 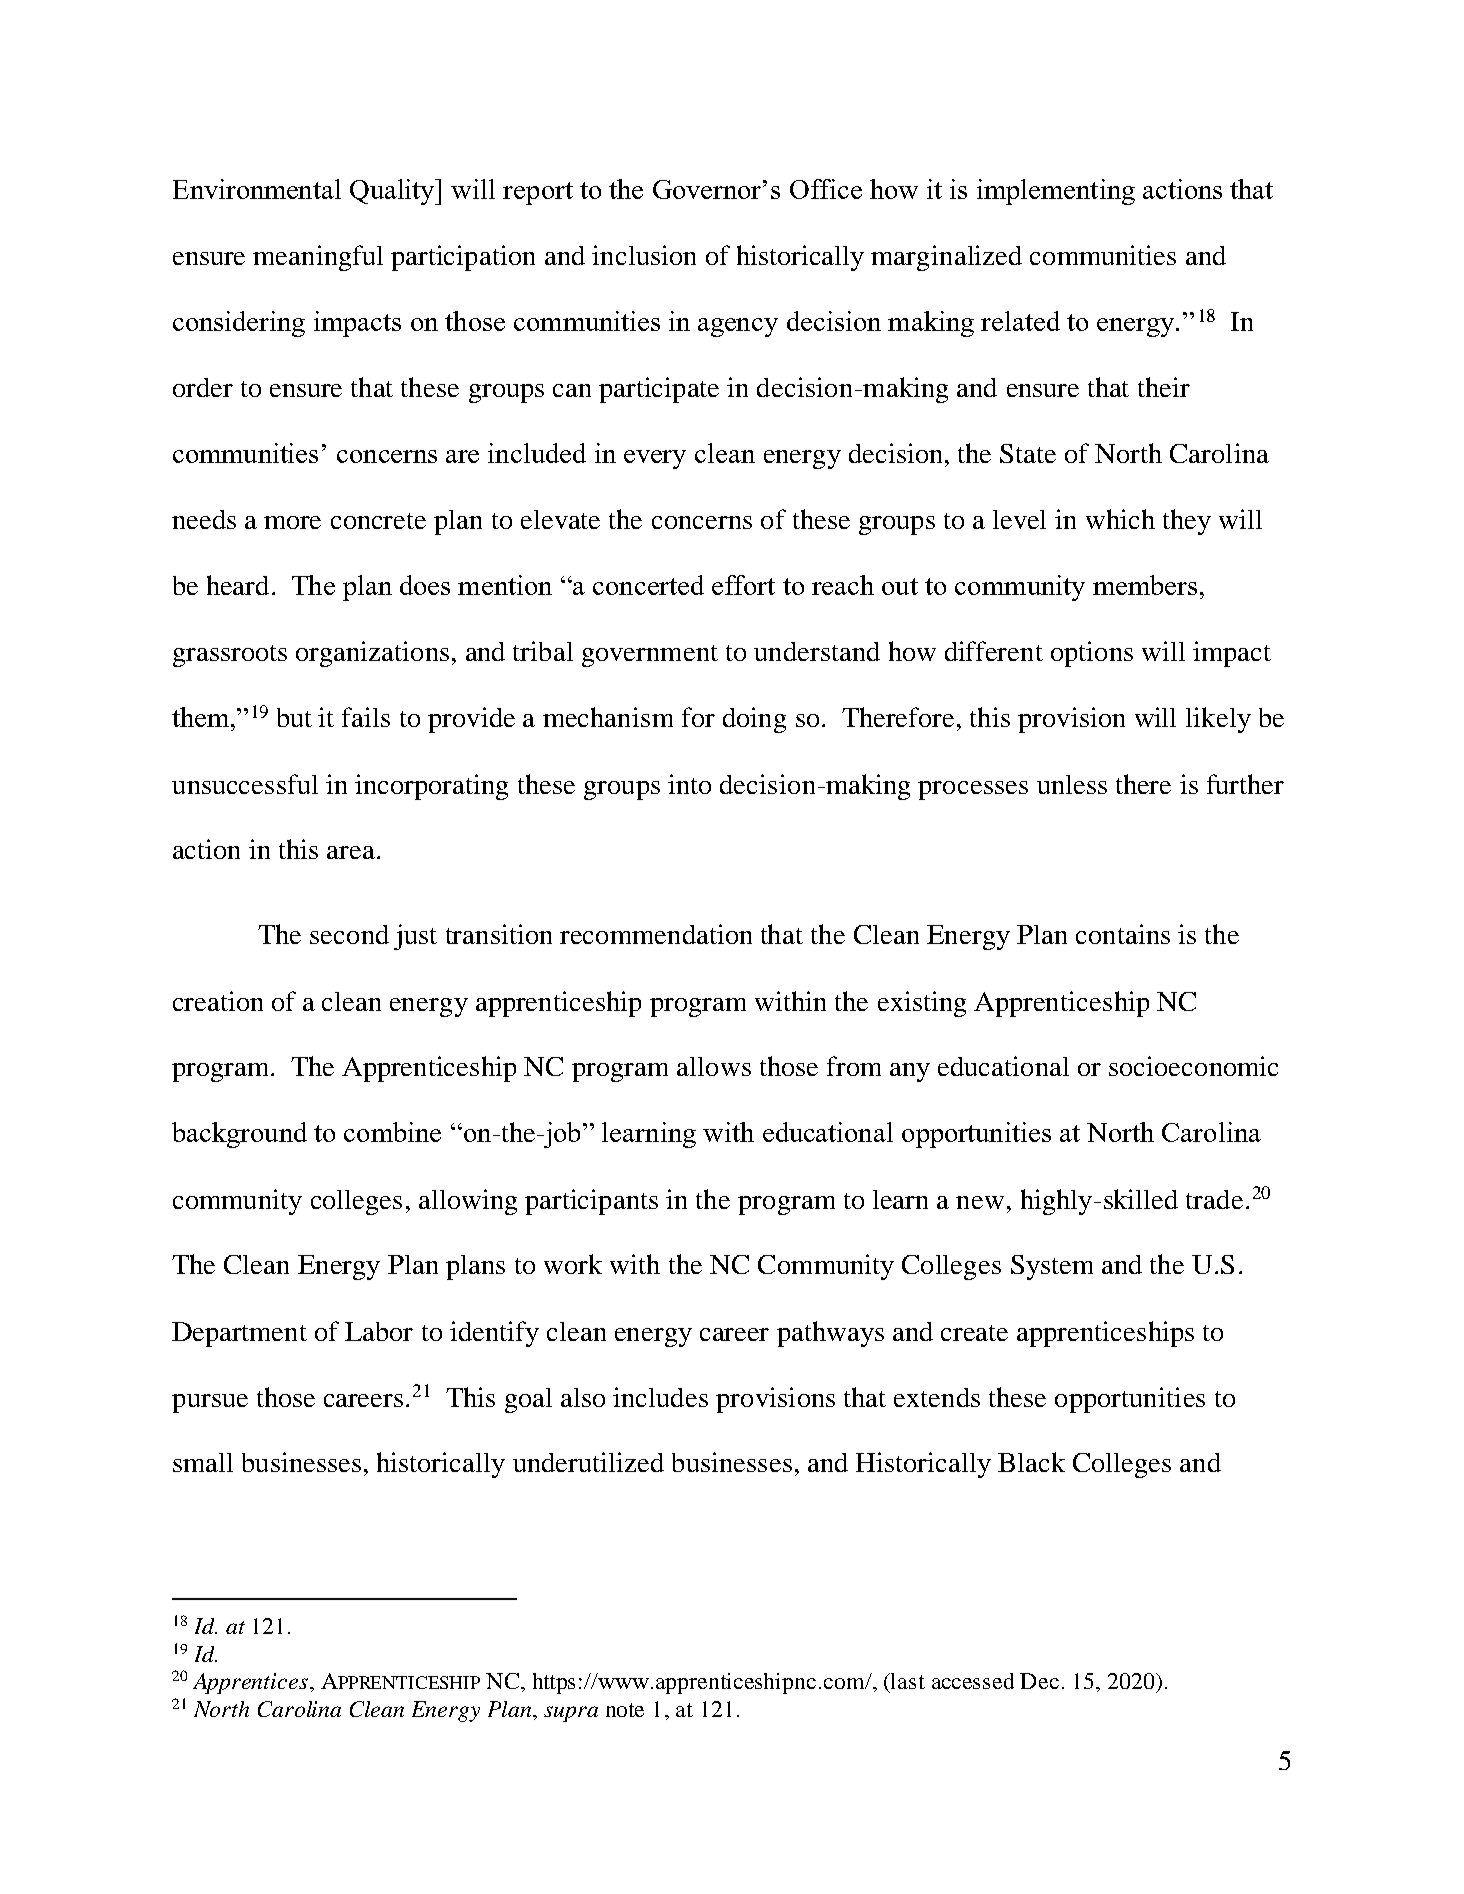 I want to click on supra, so click(x=571, y=1714).
